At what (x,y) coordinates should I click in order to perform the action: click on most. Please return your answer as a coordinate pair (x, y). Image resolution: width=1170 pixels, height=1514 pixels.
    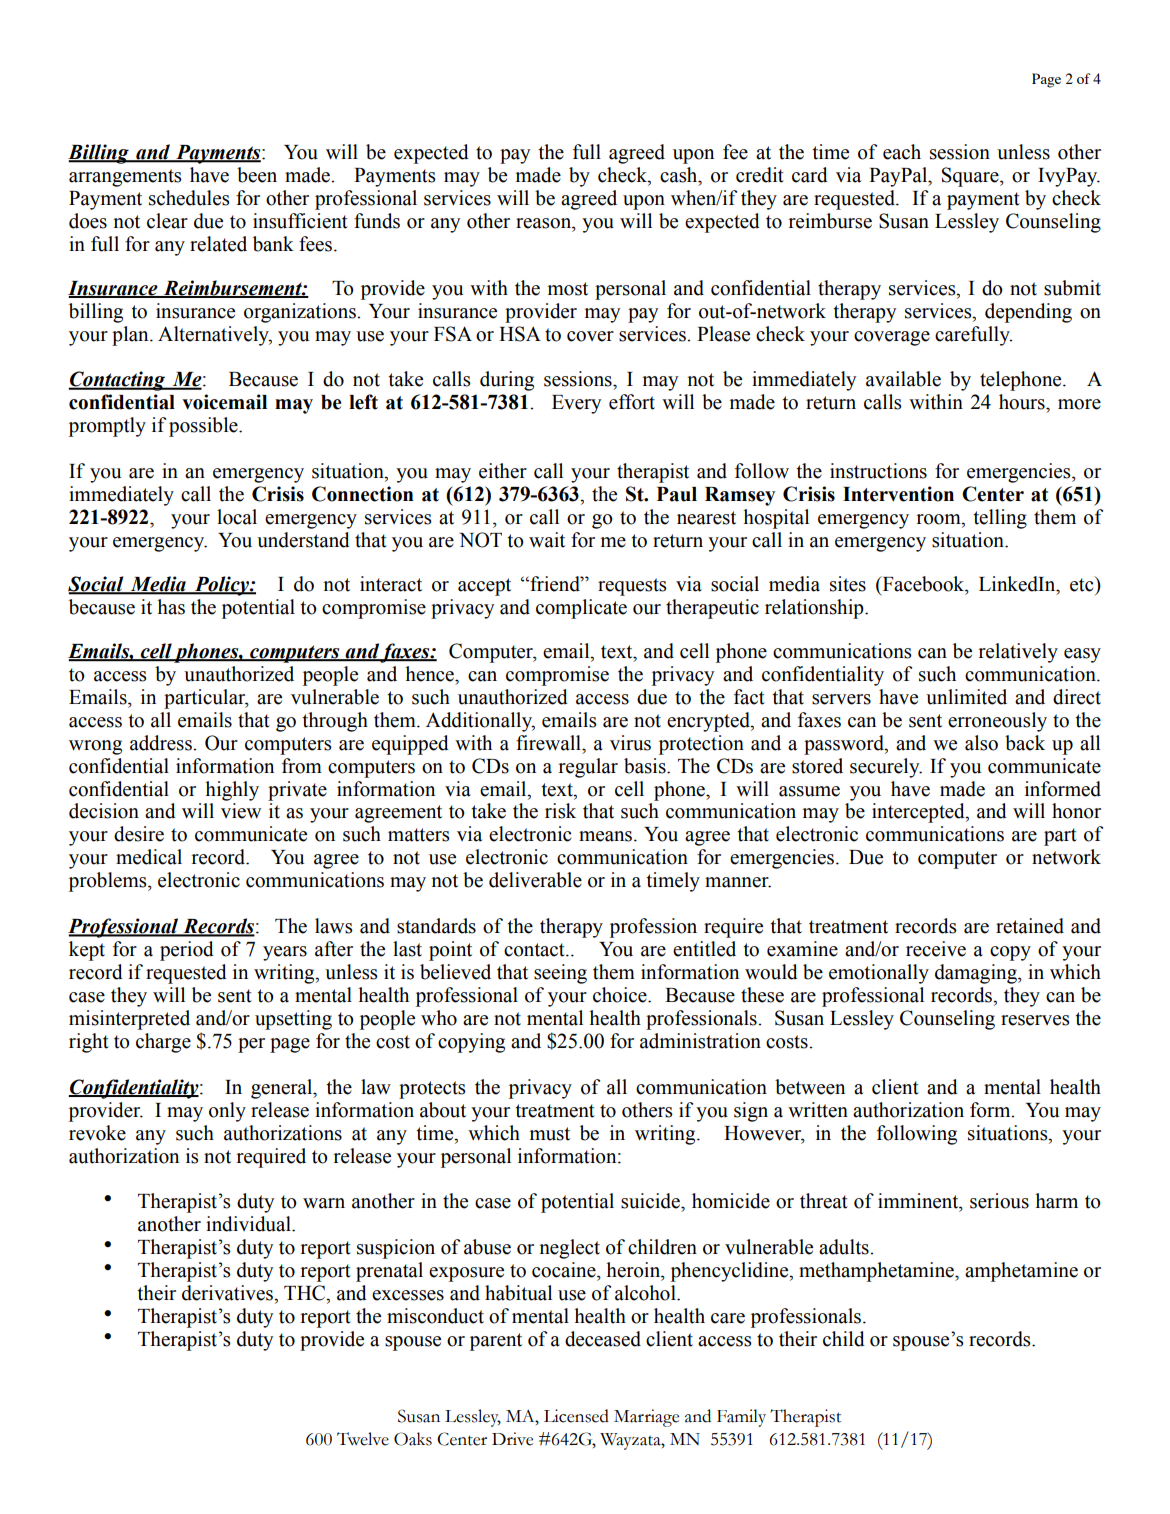
    Looking at the image, I should click on (568, 289).
